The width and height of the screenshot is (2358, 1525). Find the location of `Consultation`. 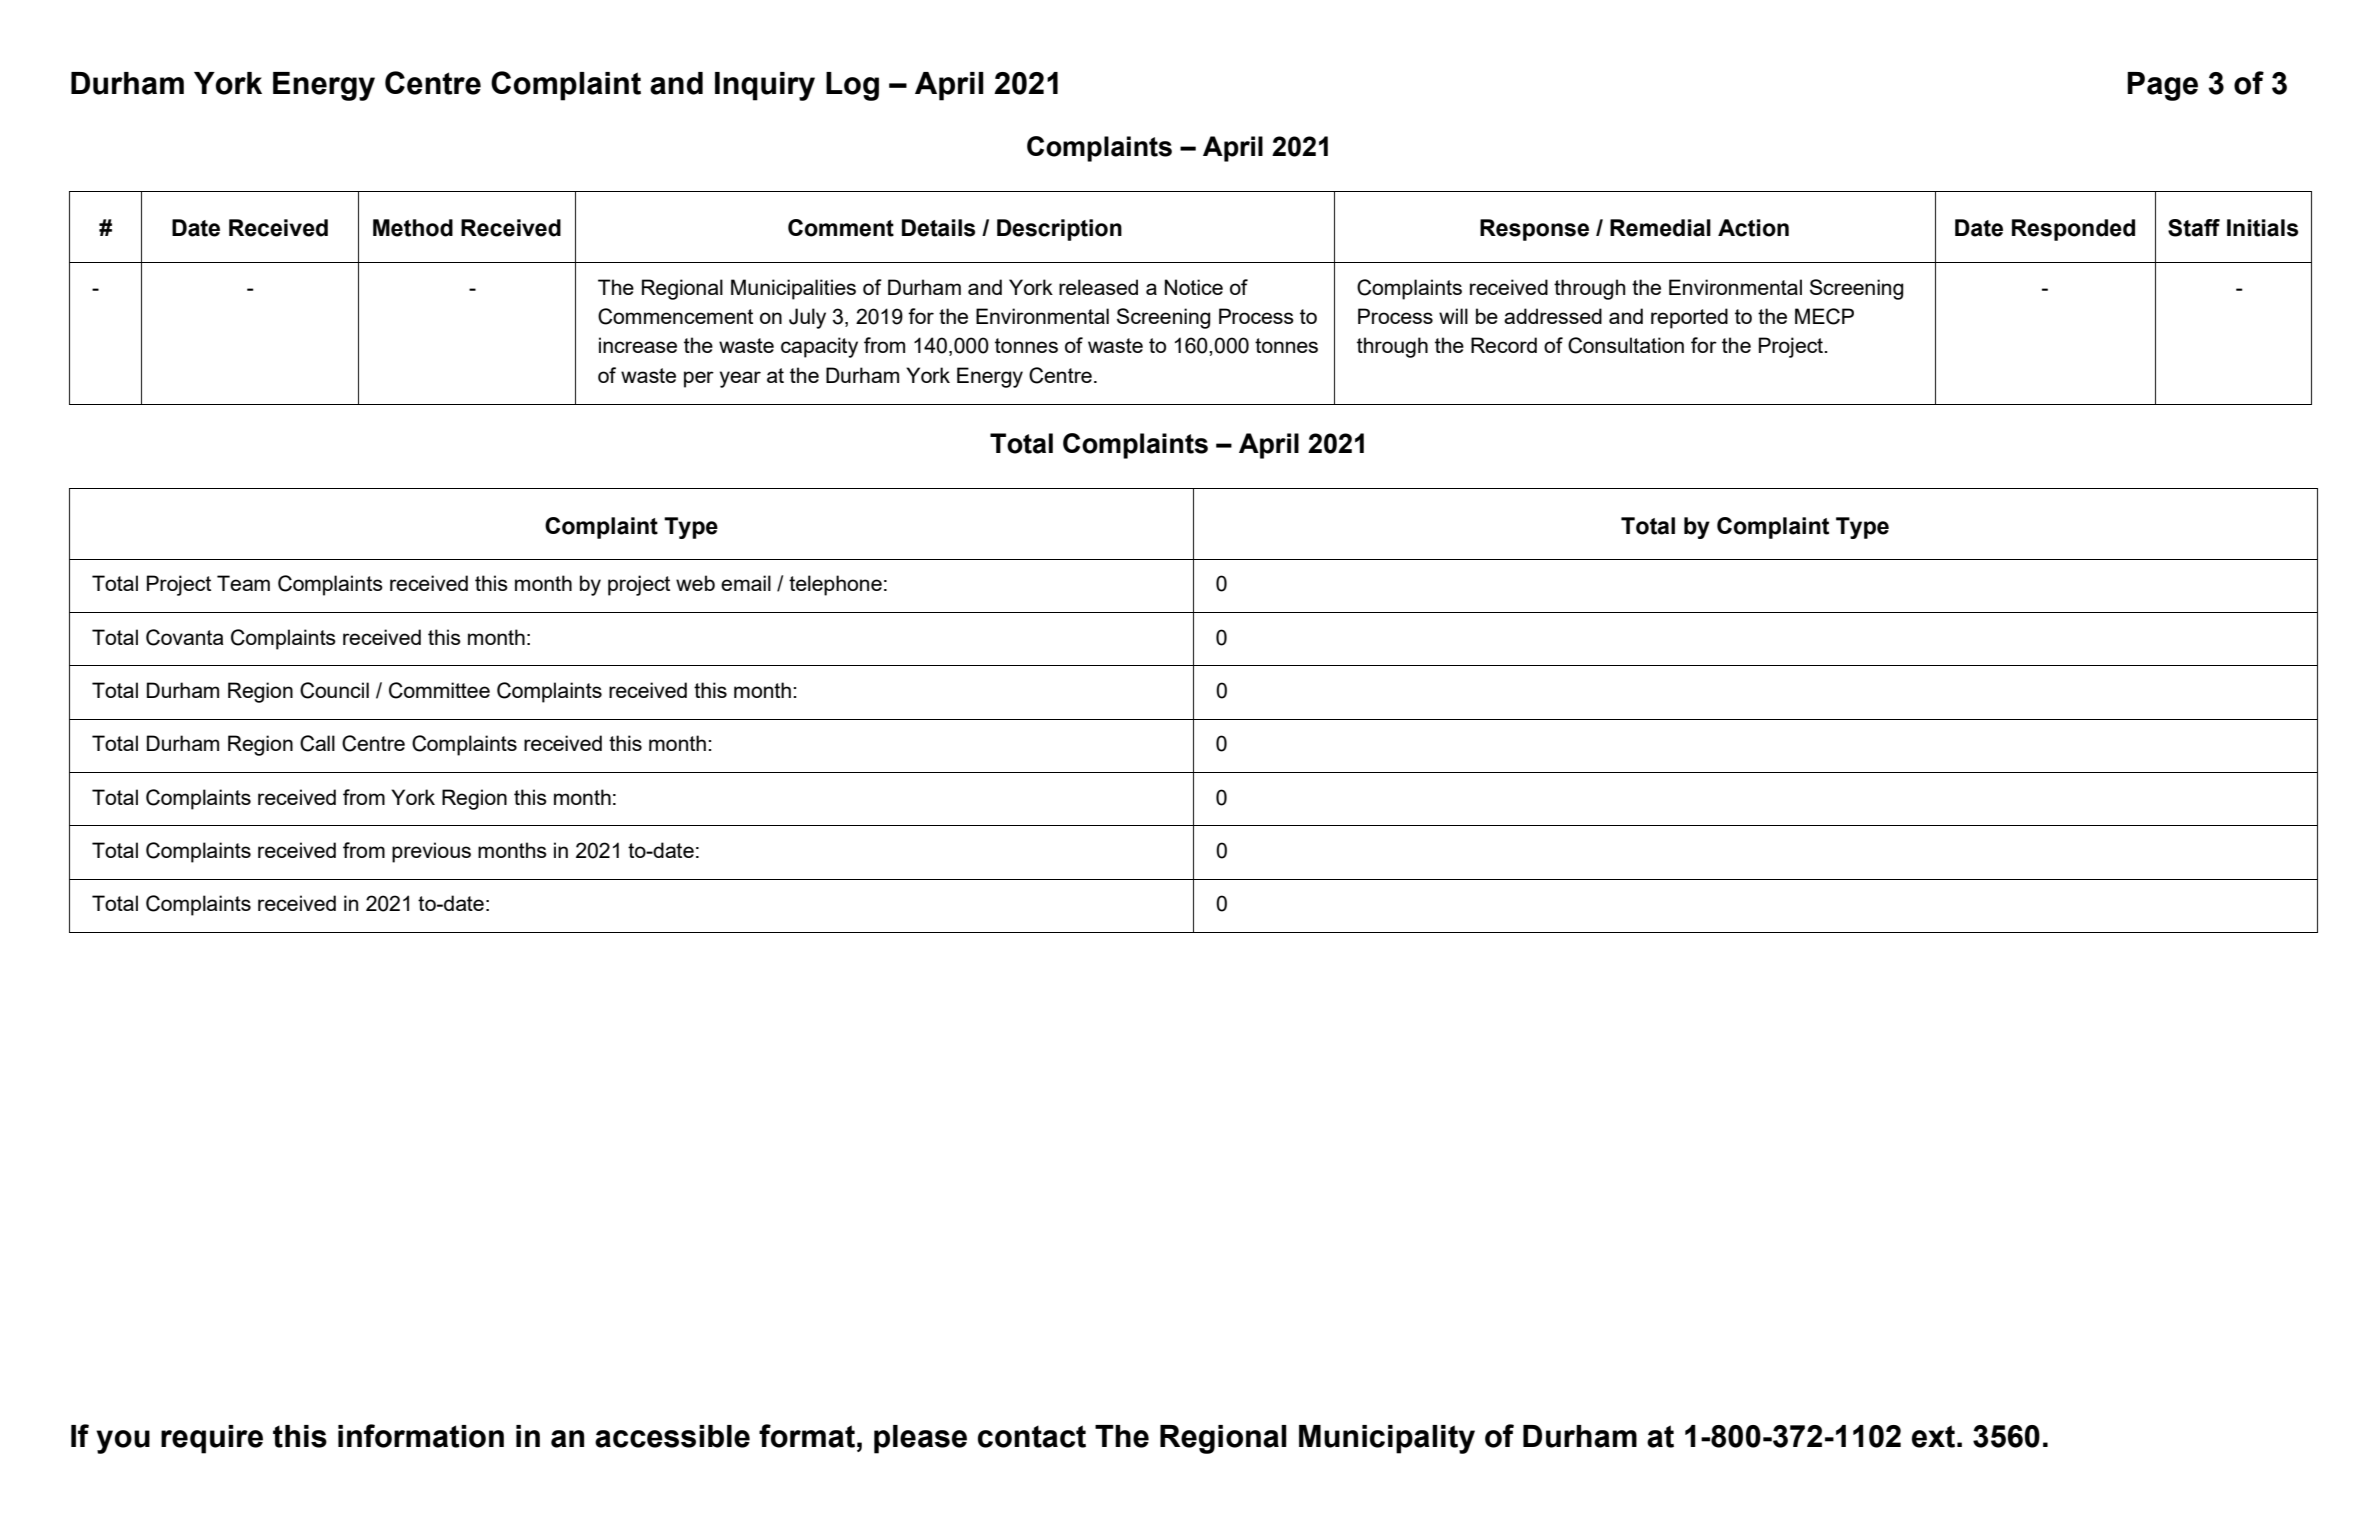

Consultation is located at coordinates (1626, 345).
